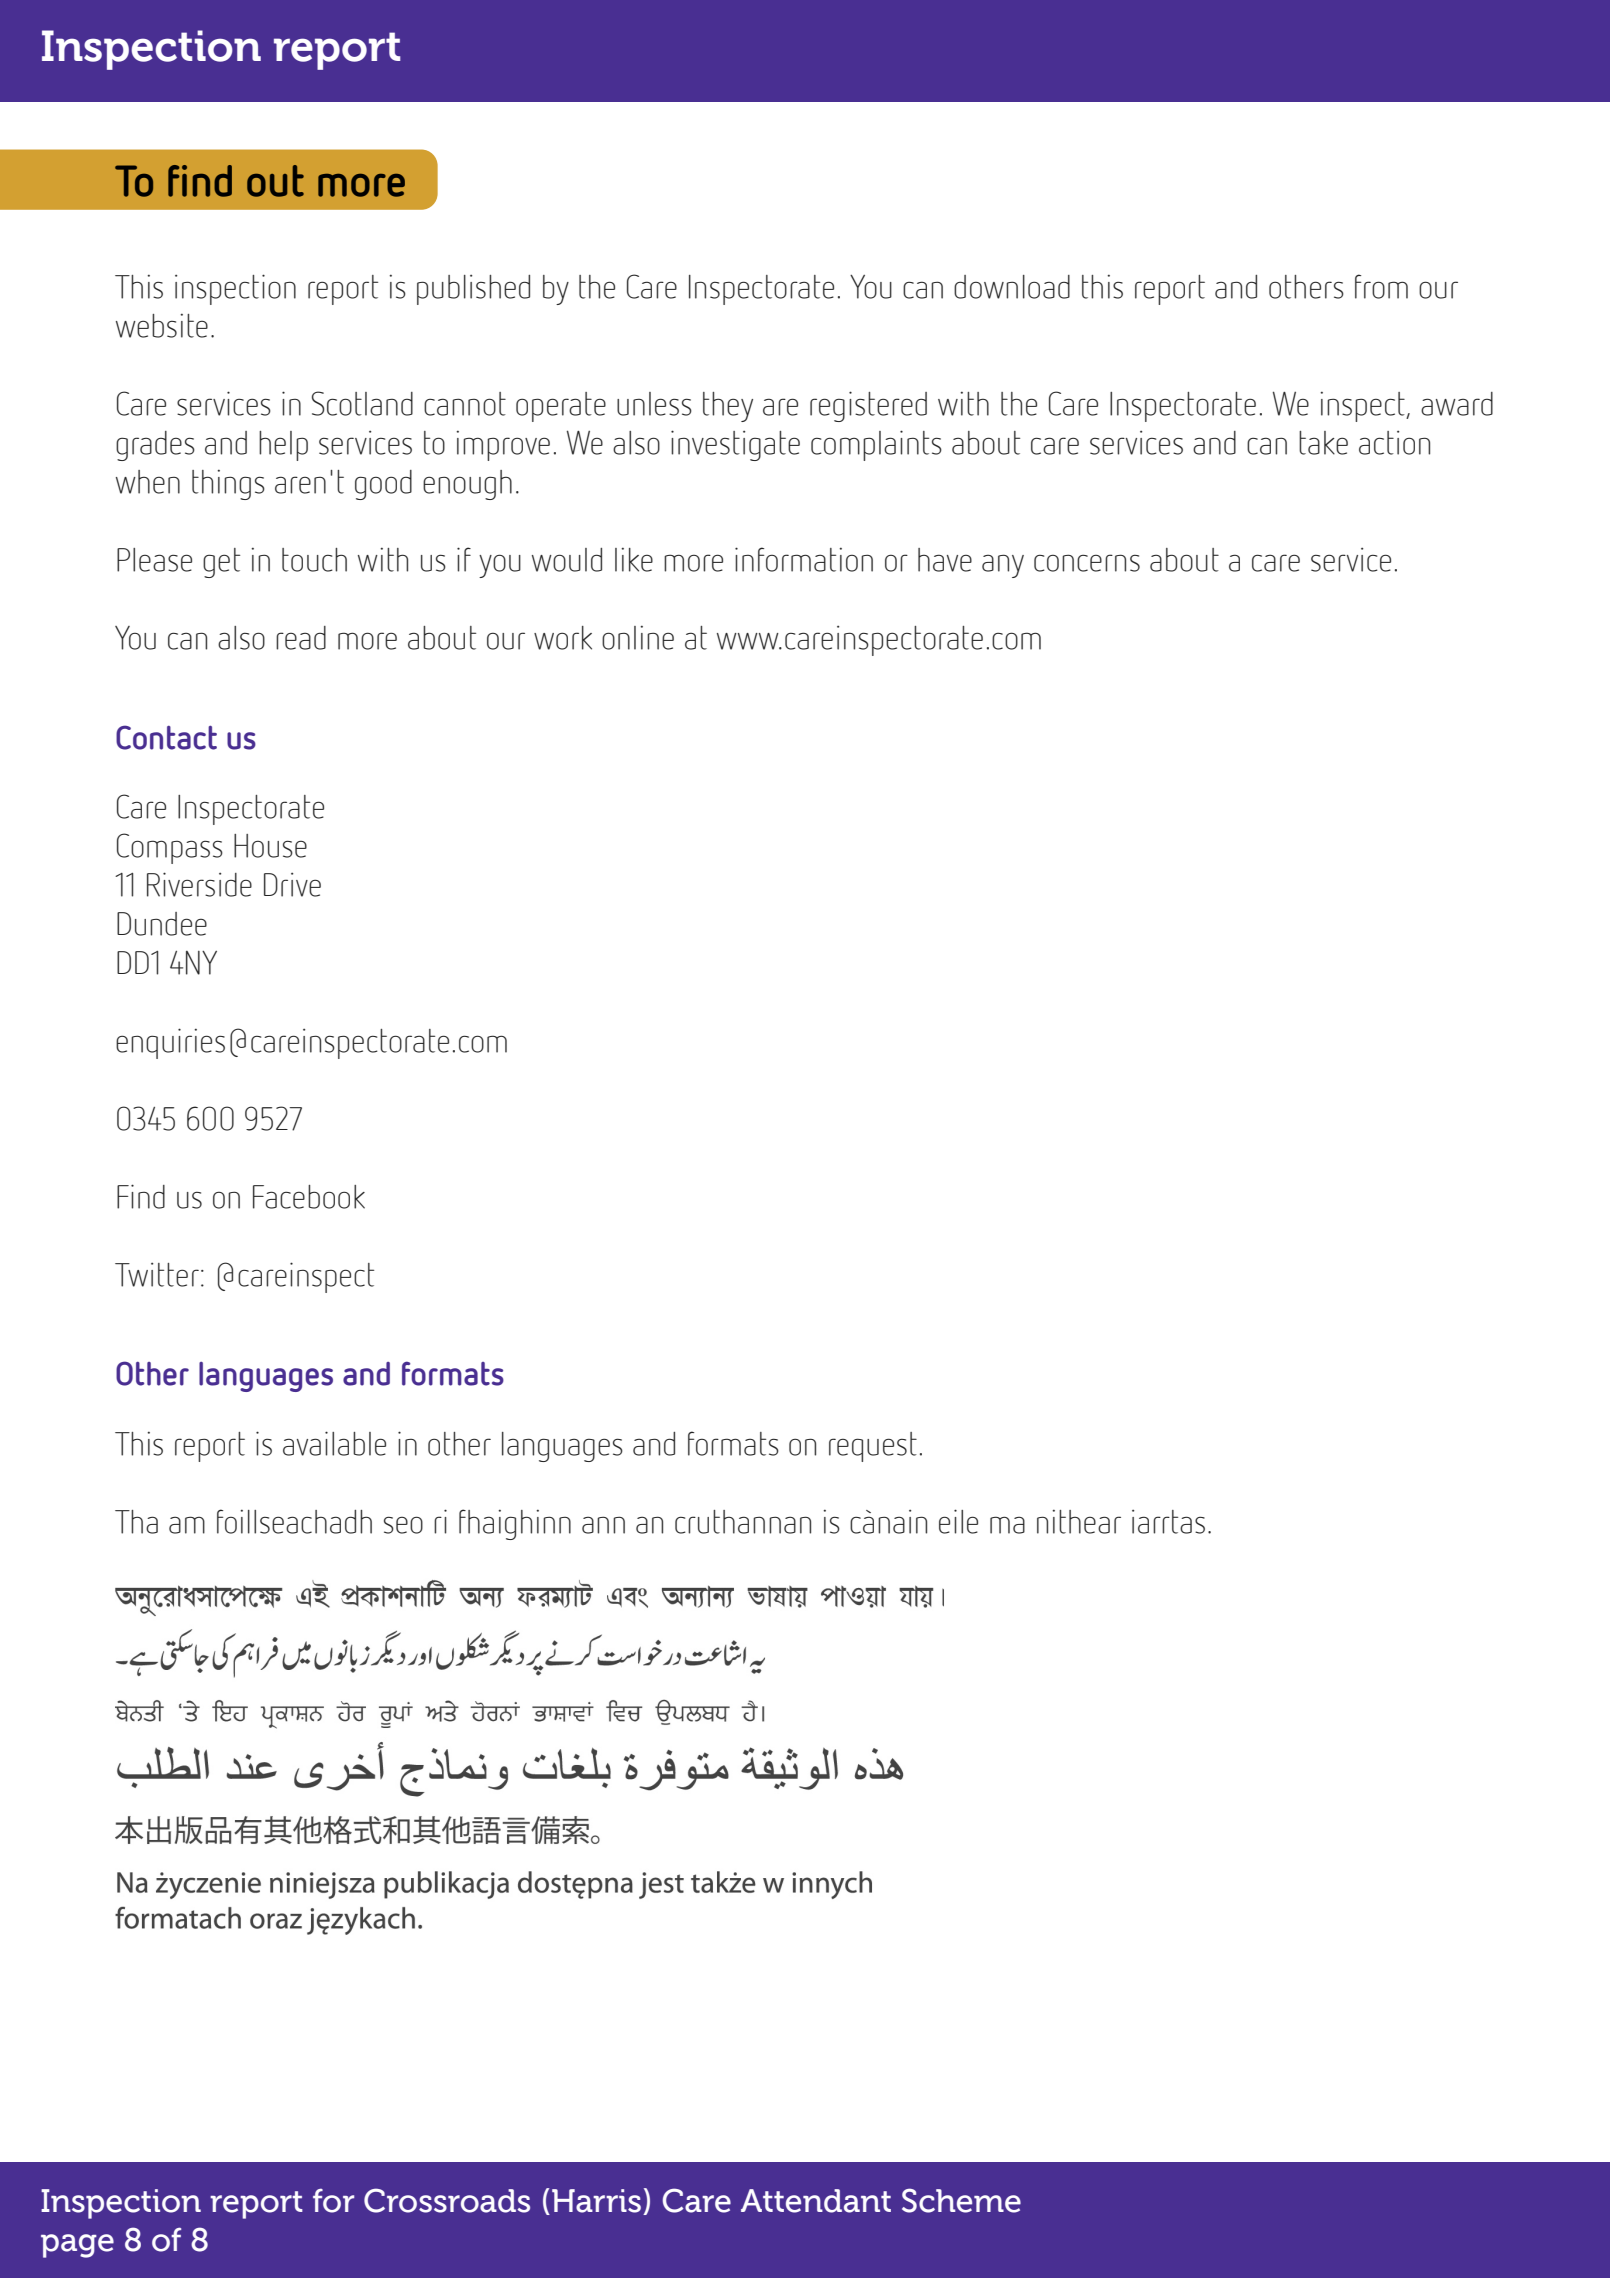  What do you see at coordinates (77, 2246) in the screenshot?
I see `page` at bounding box center [77, 2246].
